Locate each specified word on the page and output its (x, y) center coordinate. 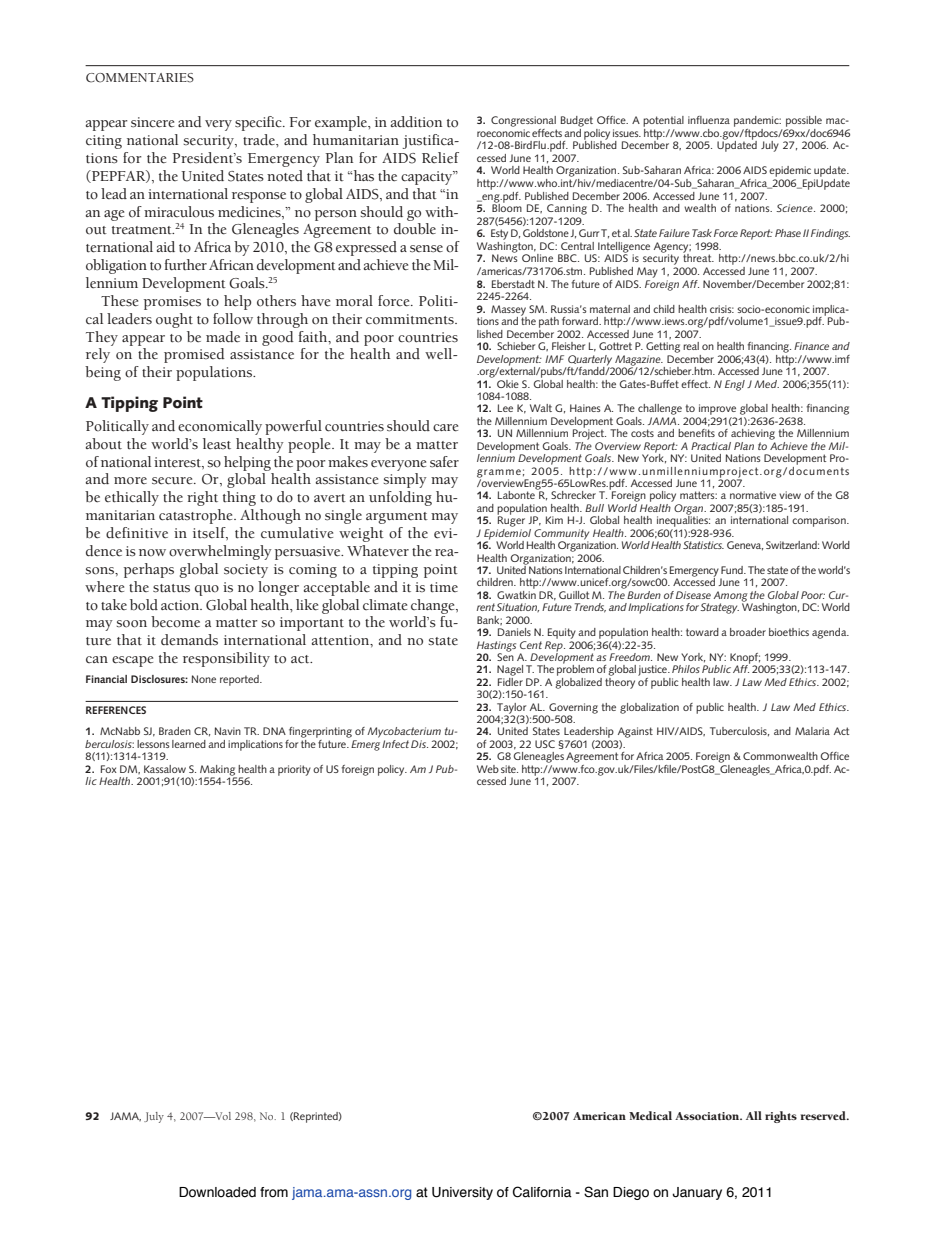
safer (444, 462)
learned (189, 744)
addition (416, 122)
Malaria (812, 731)
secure (173, 481)
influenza (709, 120)
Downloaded (217, 1192)
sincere (152, 122)
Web (488, 769)
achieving (753, 434)
